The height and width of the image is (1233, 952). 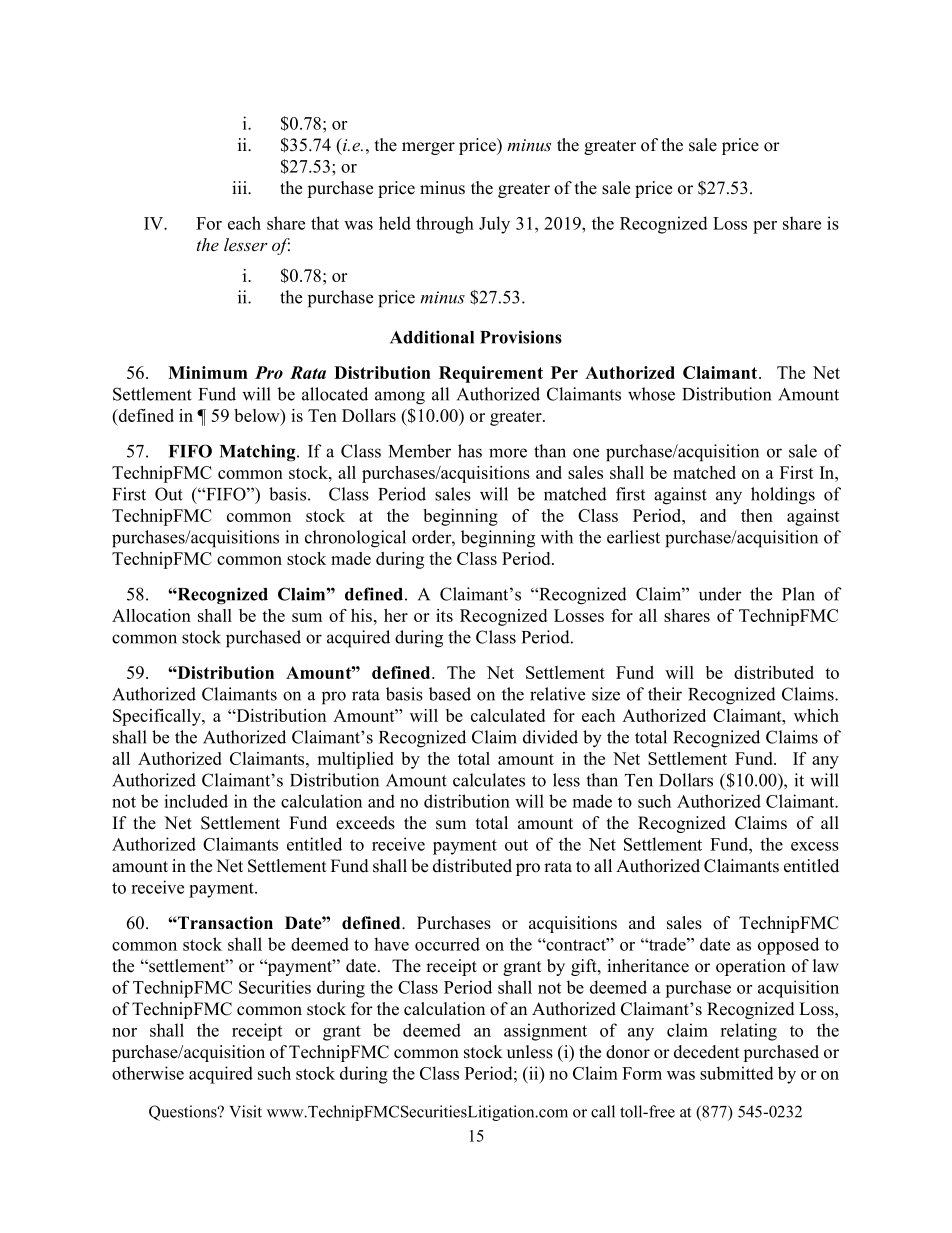 What do you see at coordinates (245, 1111) in the image?
I see `Visit` at bounding box center [245, 1111].
